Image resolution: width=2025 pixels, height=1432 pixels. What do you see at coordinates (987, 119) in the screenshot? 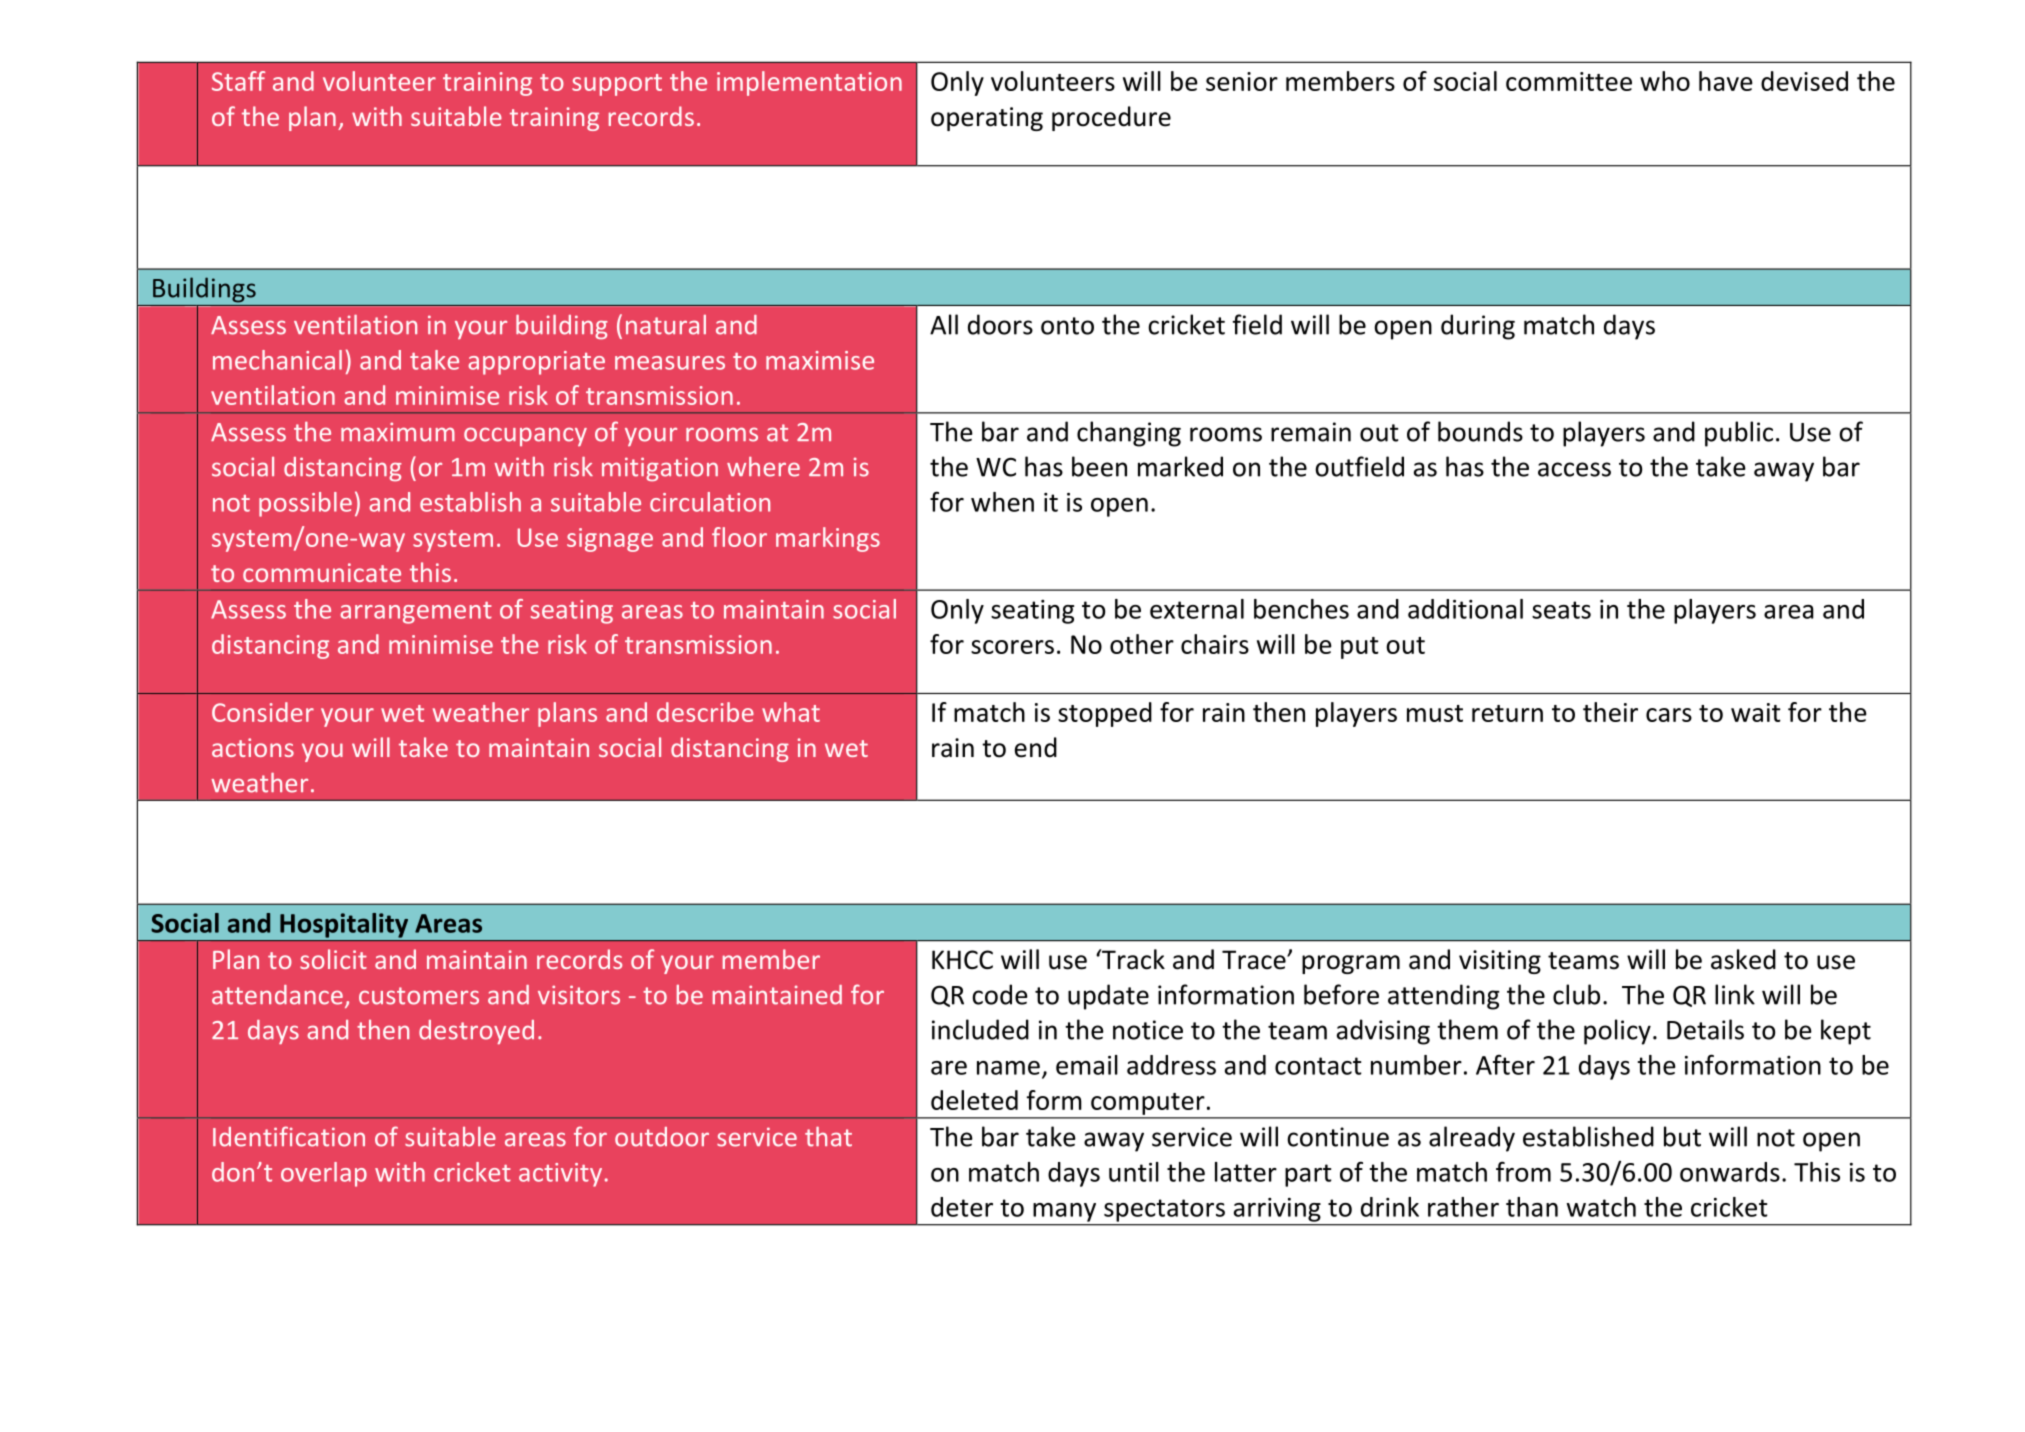
I see `operating` at bounding box center [987, 119].
